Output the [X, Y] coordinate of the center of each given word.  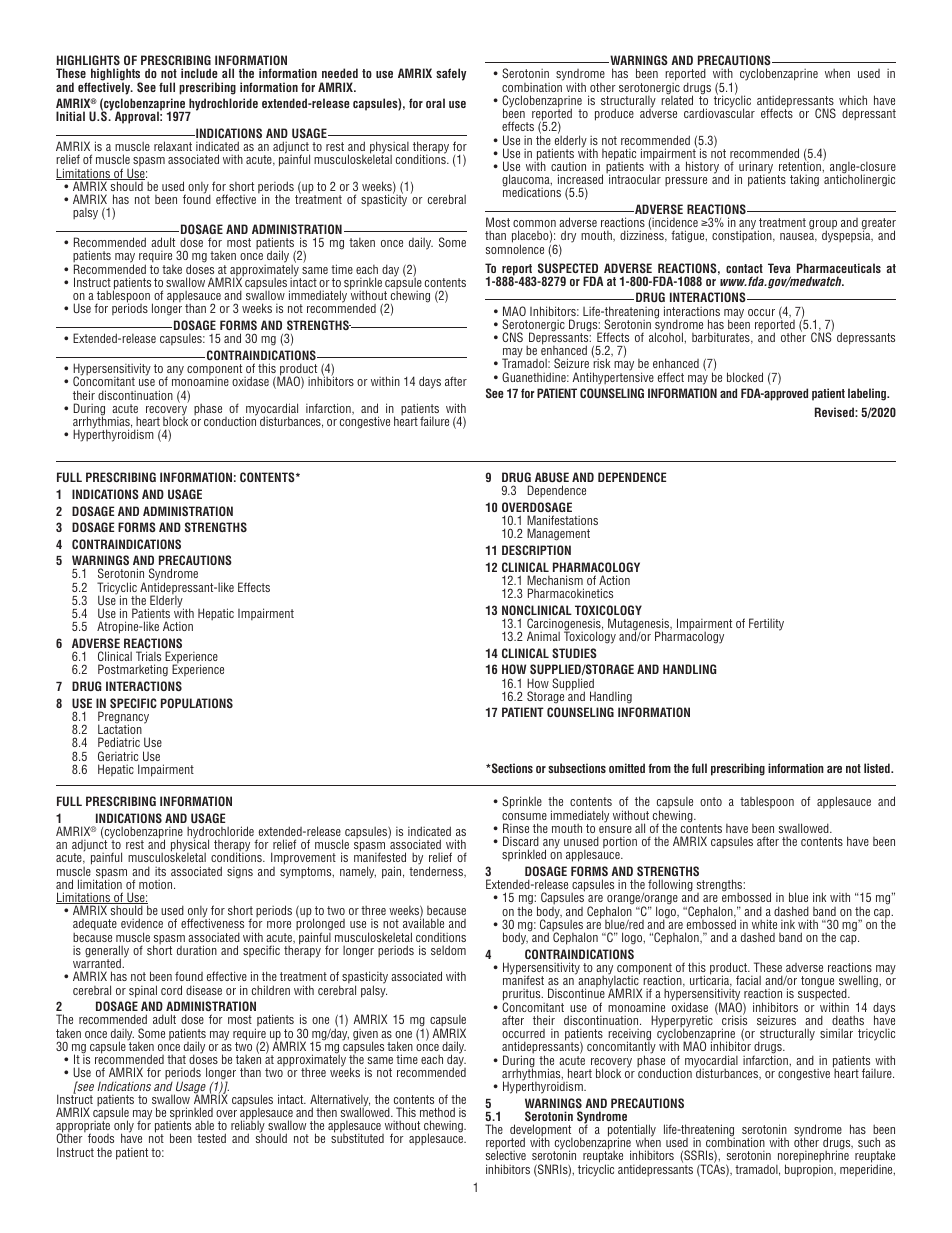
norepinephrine [812, 1157]
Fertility [766, 624]
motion [157, 884]
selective [506, 1155]
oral [435, 103]
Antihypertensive [613, 377]
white [764, 924]
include [199, 73]
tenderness [437, 871]
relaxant [173, 146]
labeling [868, 394]
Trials [148, 656]
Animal [543, 636]
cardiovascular [719, 112]
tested [211, 1138]
